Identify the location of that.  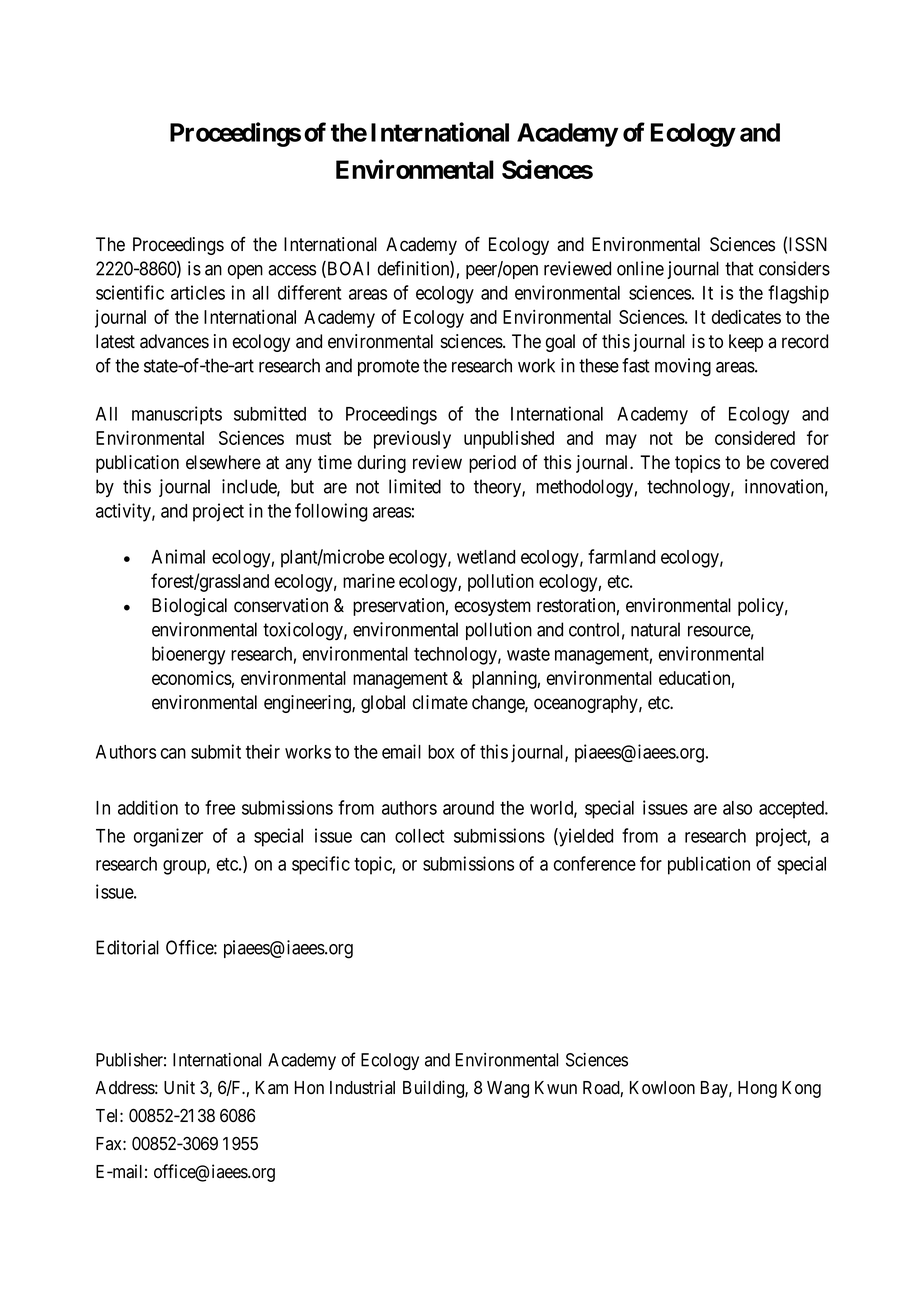
(739, 268).
